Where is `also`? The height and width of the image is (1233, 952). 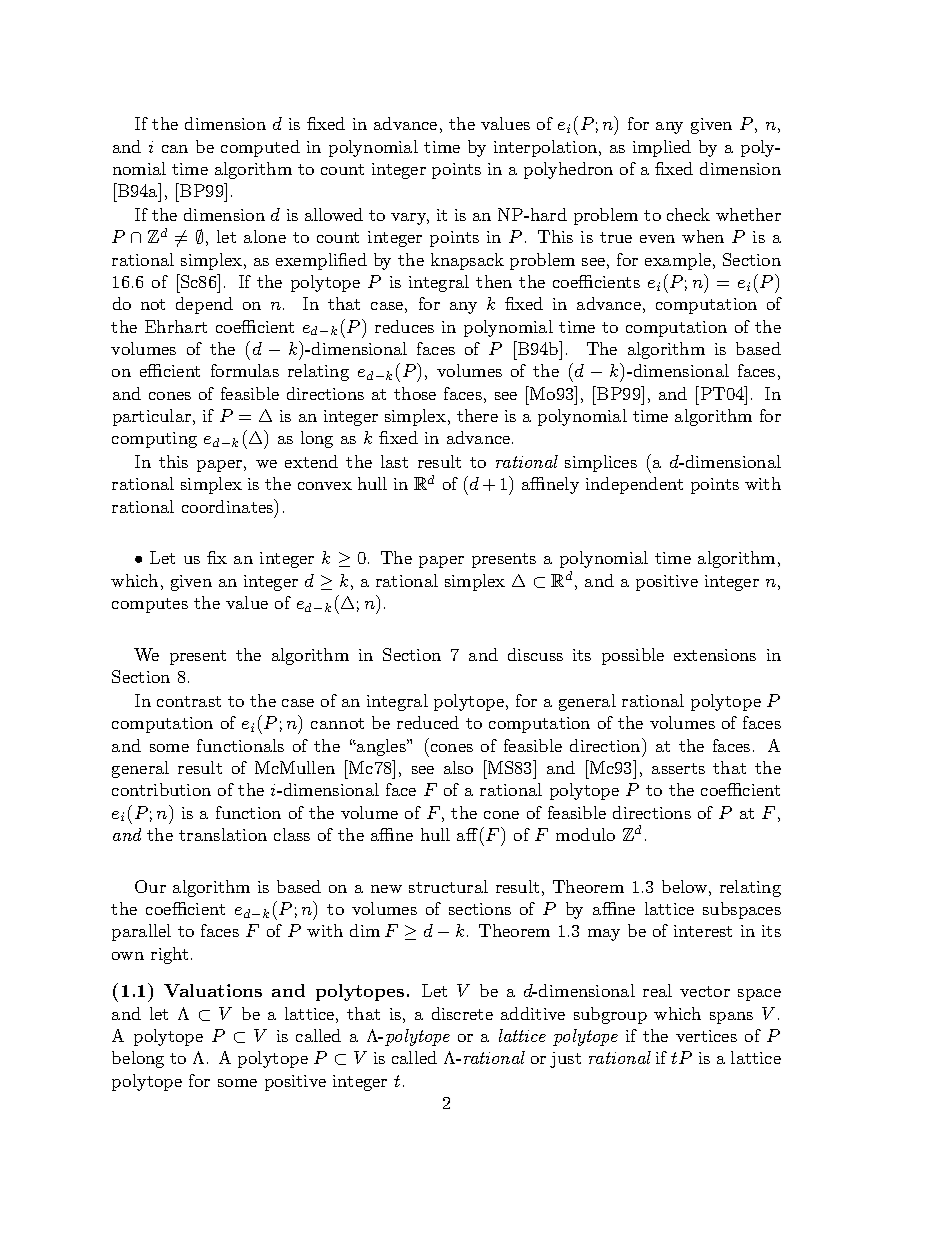
also is located at coordinates (458, 767).
